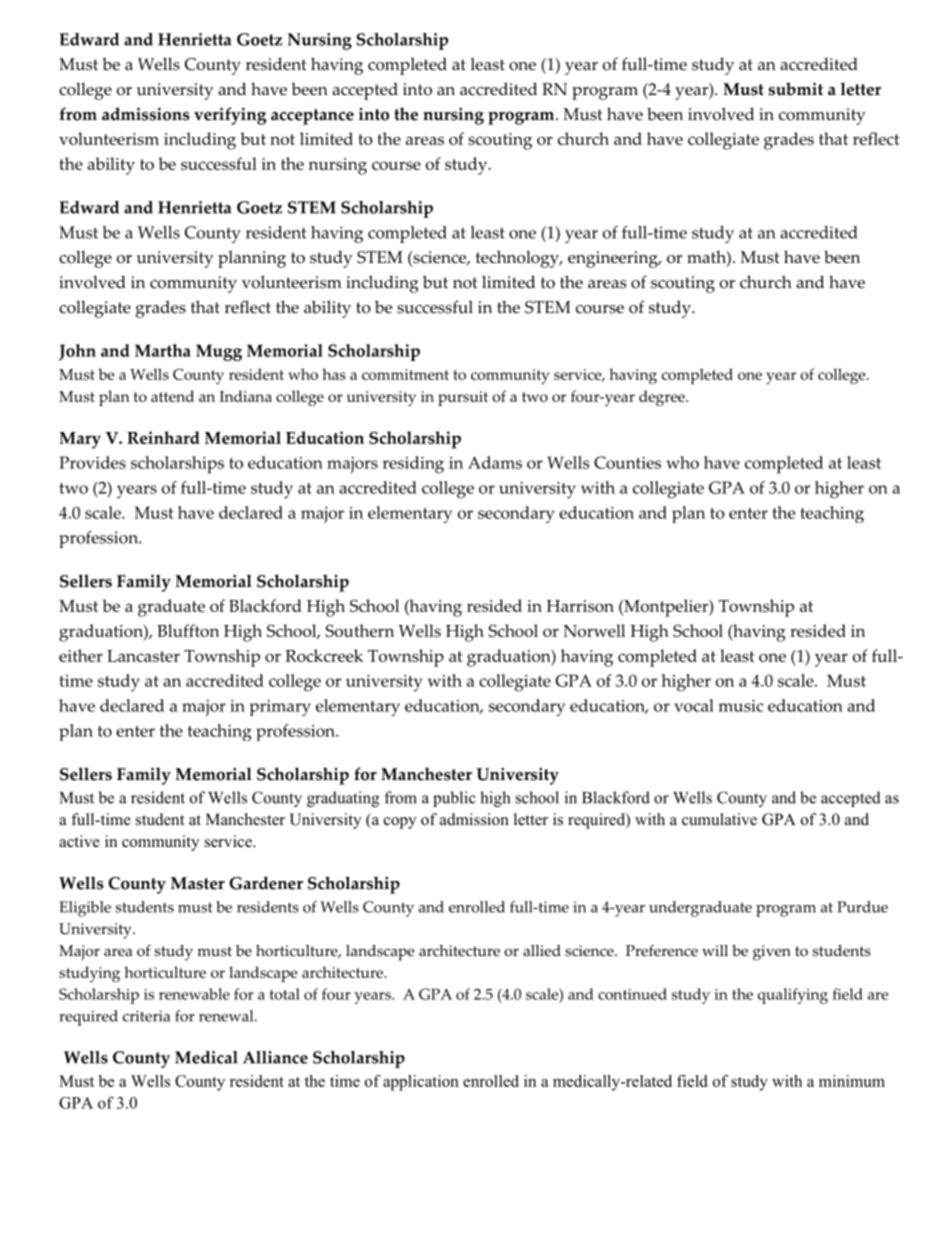 The width and height of the screenshot is (952, 1233). What do you see at coordinates (793, 996) in the screenshot?
I see `qualifying` at bounding box center [793, 996].
